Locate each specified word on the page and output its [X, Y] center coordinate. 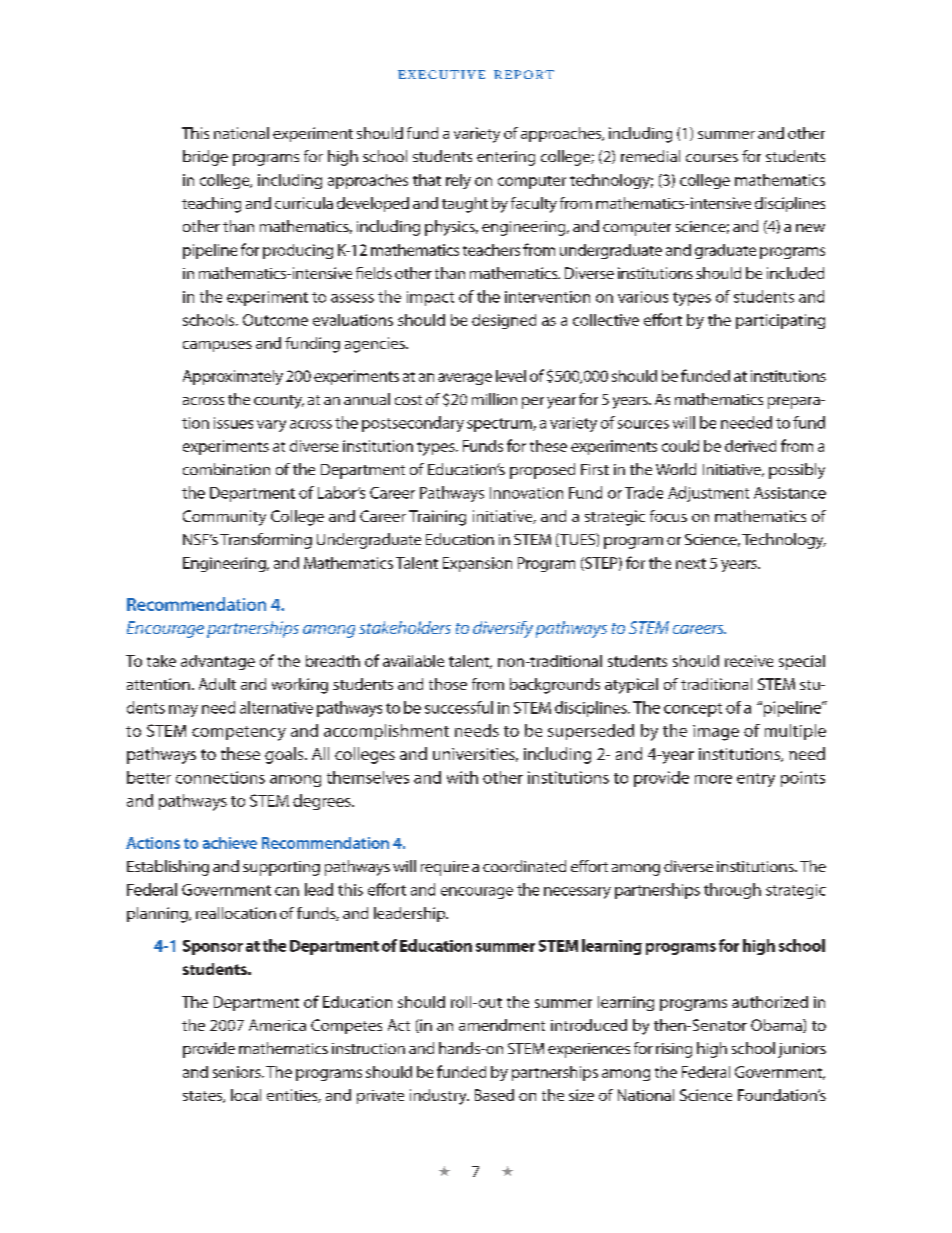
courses [712, 158]
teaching [211, 205]
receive [749, 661]
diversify [503, 629]
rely [458, 181]
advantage [218, 662]
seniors [238, 1072]
